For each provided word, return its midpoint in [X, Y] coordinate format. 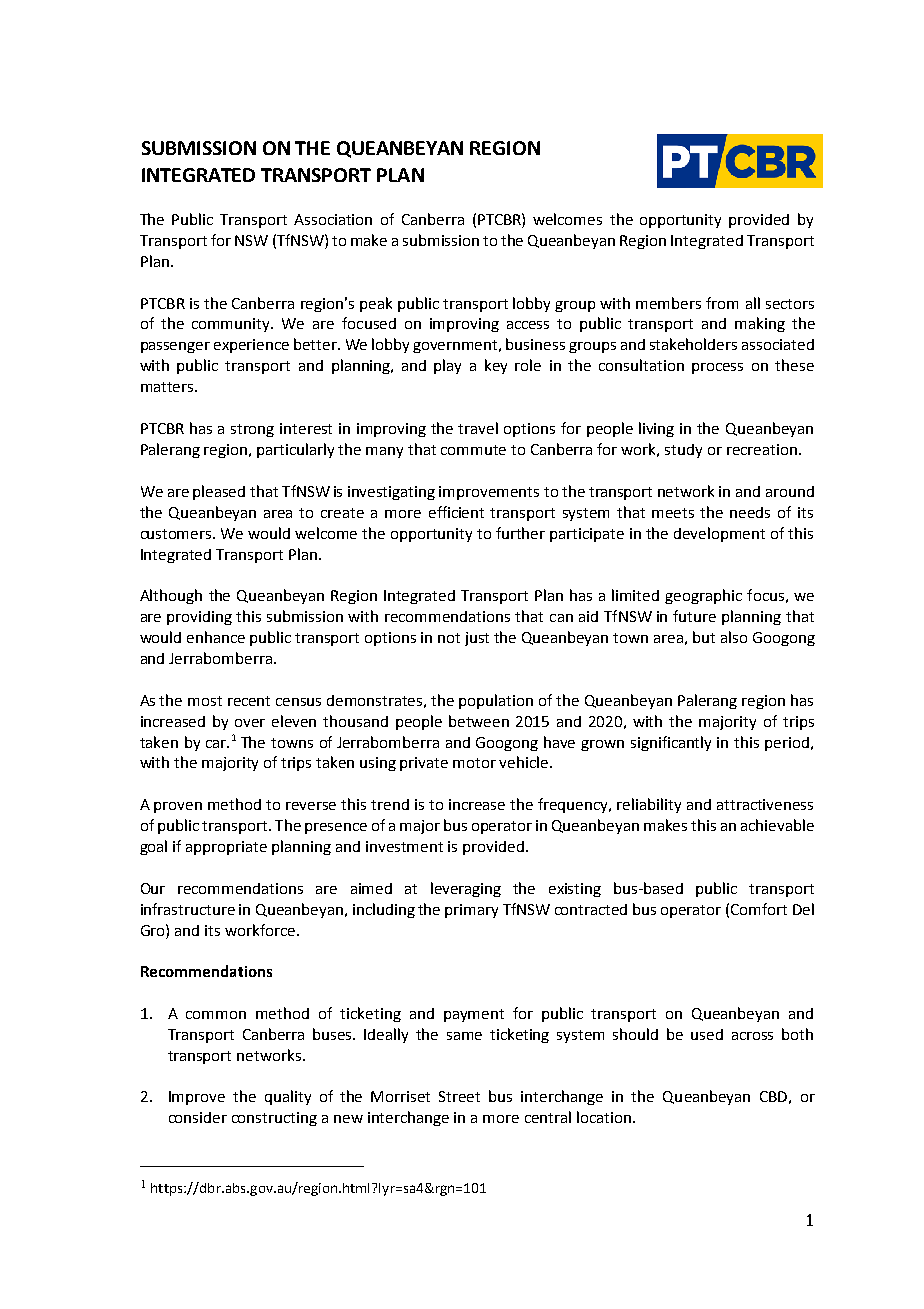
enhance [216, 637]
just [477, 639]
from [722, 303]
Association [333, 219]
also [734, 637]
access [528, 325]
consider [198, 1117]
